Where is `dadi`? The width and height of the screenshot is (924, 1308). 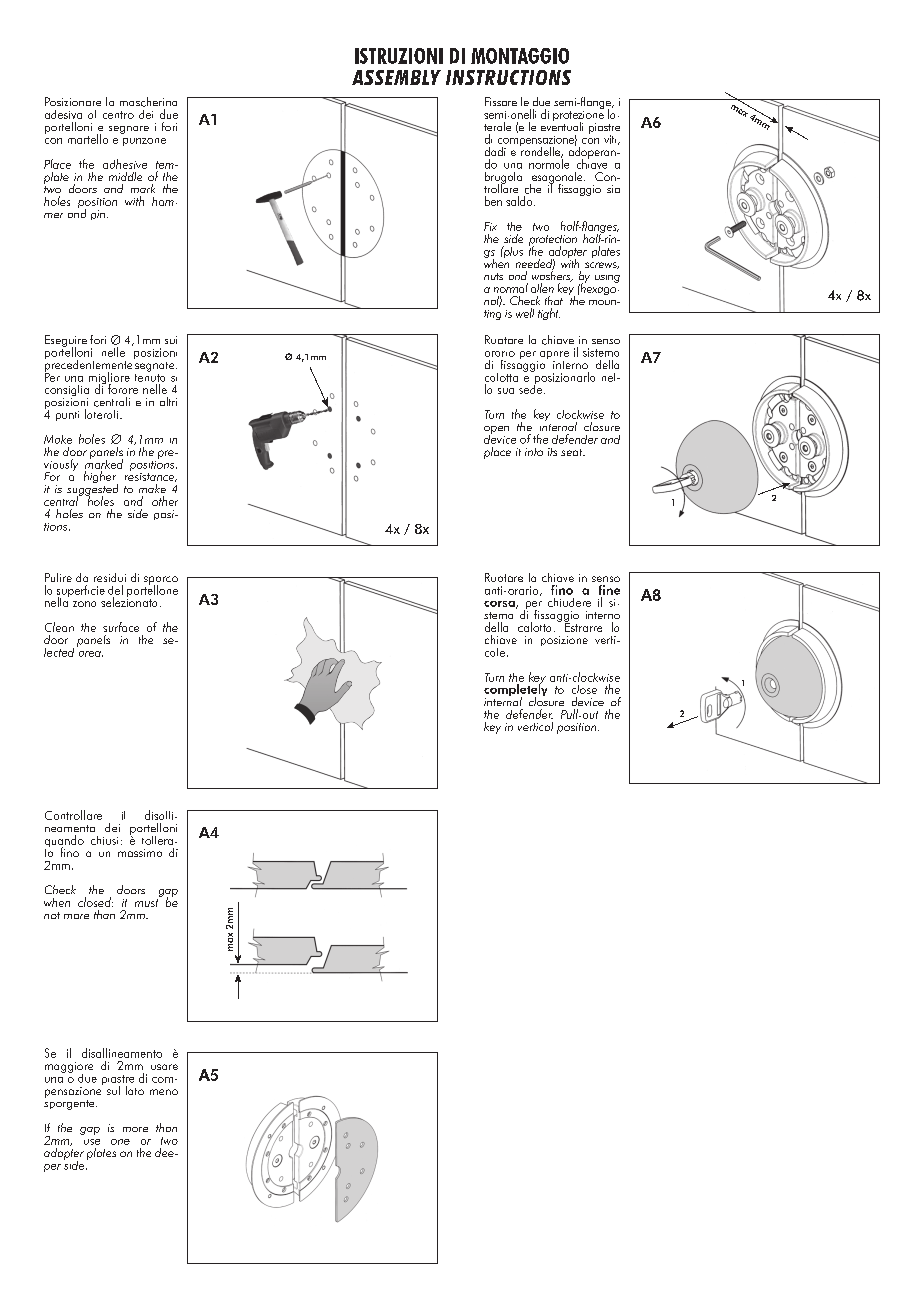 dadi is located at coordinates (495, 151).
